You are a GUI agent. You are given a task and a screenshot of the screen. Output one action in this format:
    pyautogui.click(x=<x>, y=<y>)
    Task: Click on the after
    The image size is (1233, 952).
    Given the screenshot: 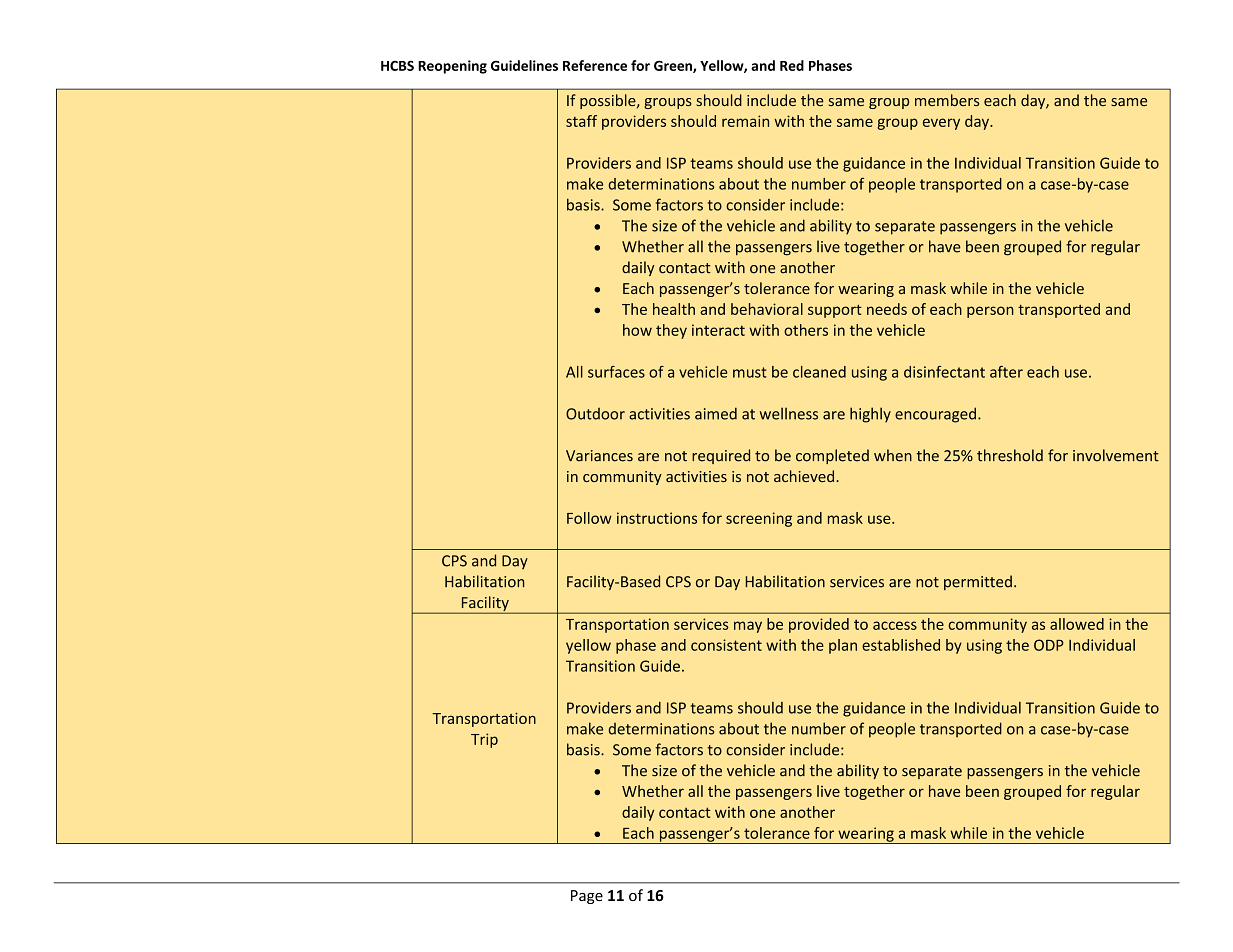 What is the action you would take?
    pyautogui.click(x=1006, y=372)
